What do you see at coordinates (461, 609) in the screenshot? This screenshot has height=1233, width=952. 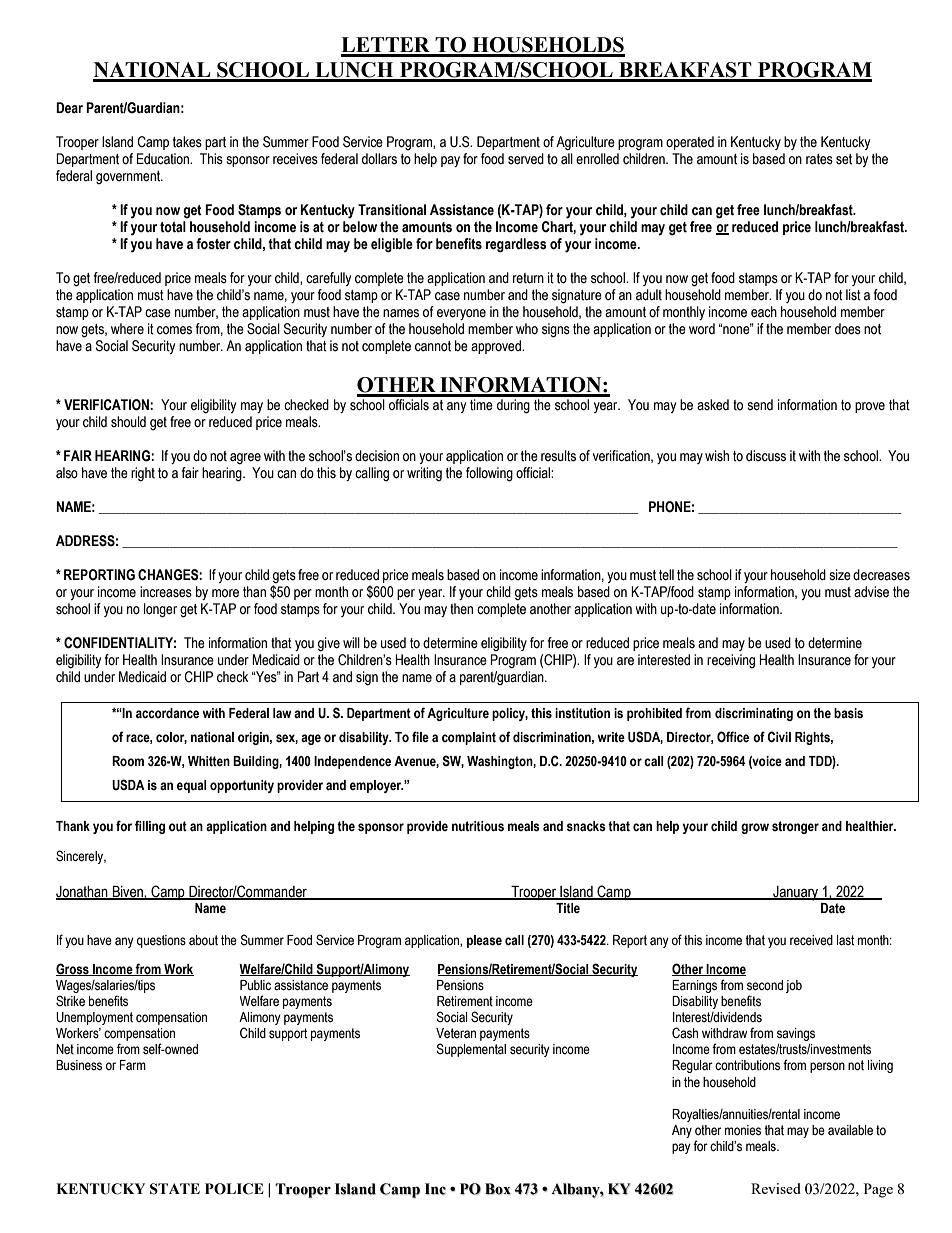 I see `then` at bounding box center [461, 609].
